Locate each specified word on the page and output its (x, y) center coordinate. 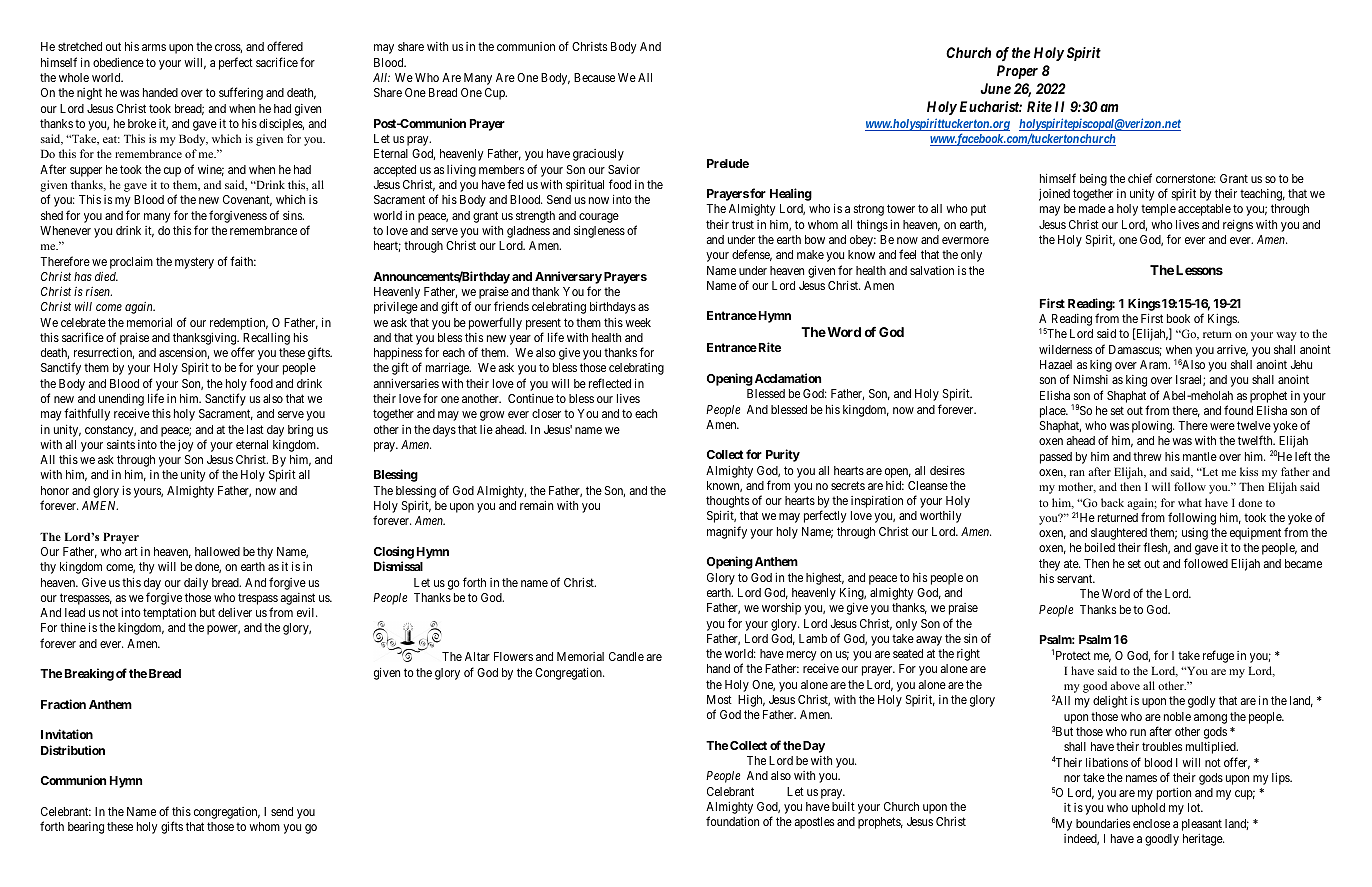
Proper (1017, 72)
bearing (86, 828)
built (843, 806)
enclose (1151, 823)
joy (185, 446)
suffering (241, 93)
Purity (783, 455)
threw (1147, 456)
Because (594, 77)
